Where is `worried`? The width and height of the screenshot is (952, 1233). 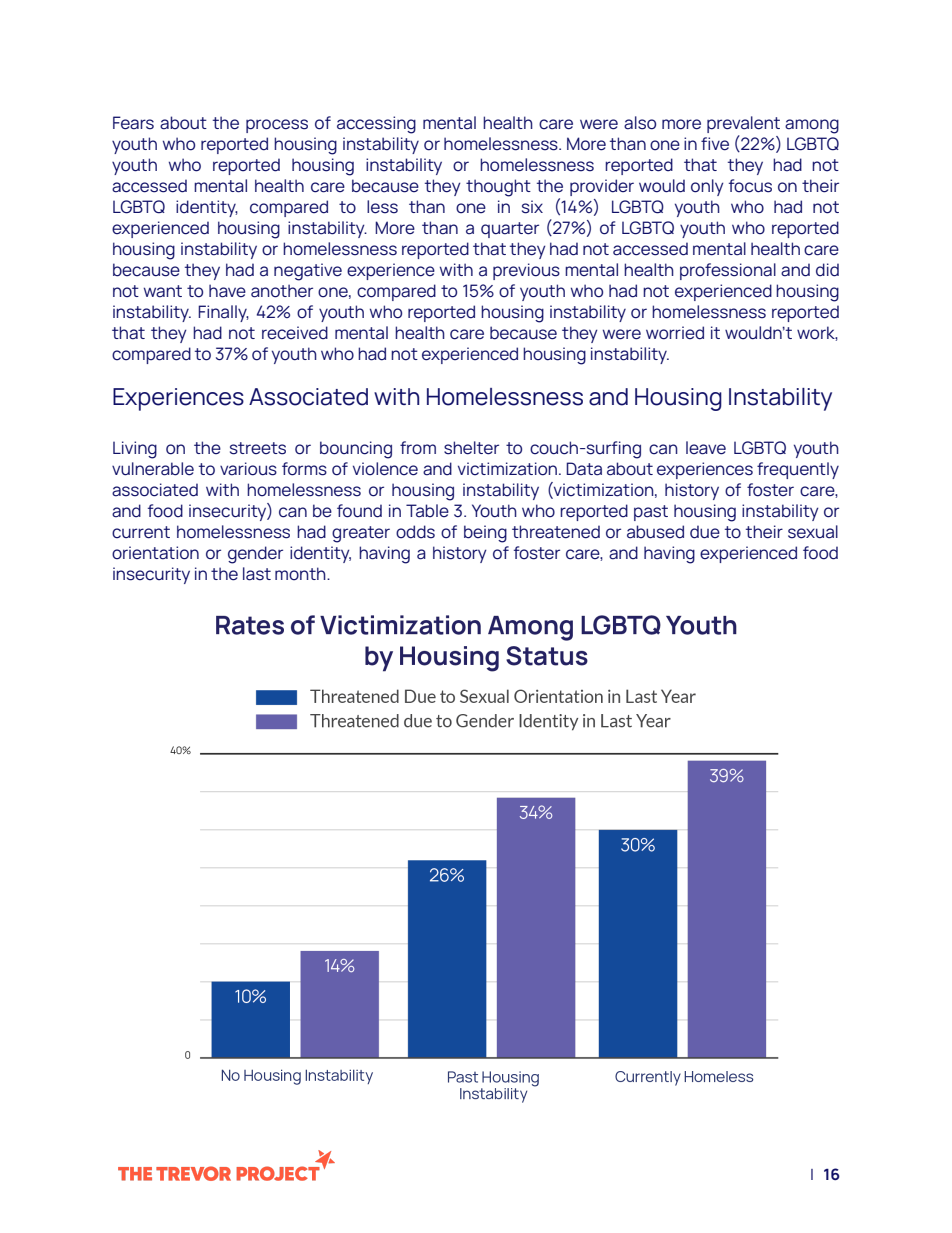 worried is located at coordinates (675, 333).
